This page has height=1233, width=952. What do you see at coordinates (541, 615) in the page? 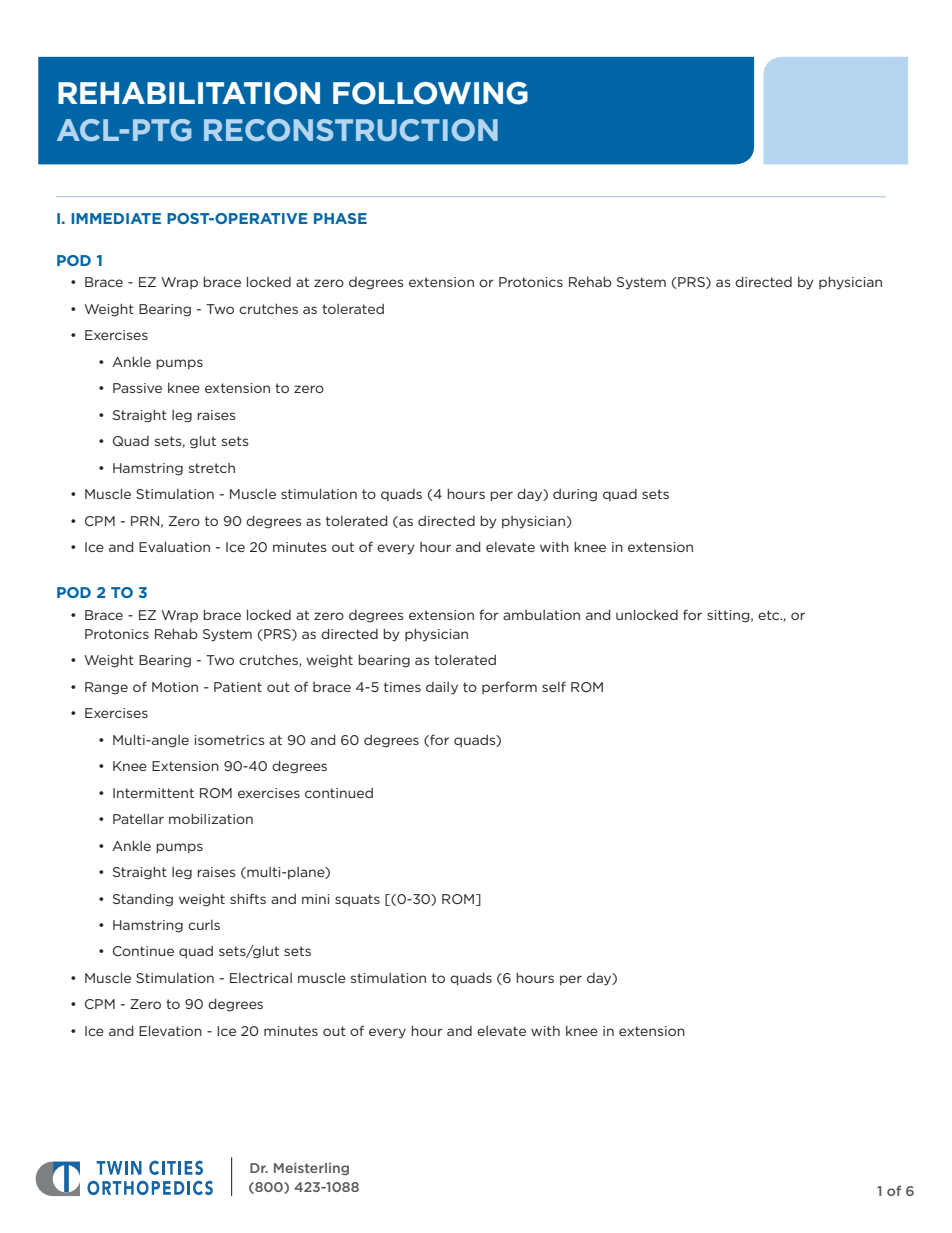
I see `ambulation` at bounding box center [541, 615].
